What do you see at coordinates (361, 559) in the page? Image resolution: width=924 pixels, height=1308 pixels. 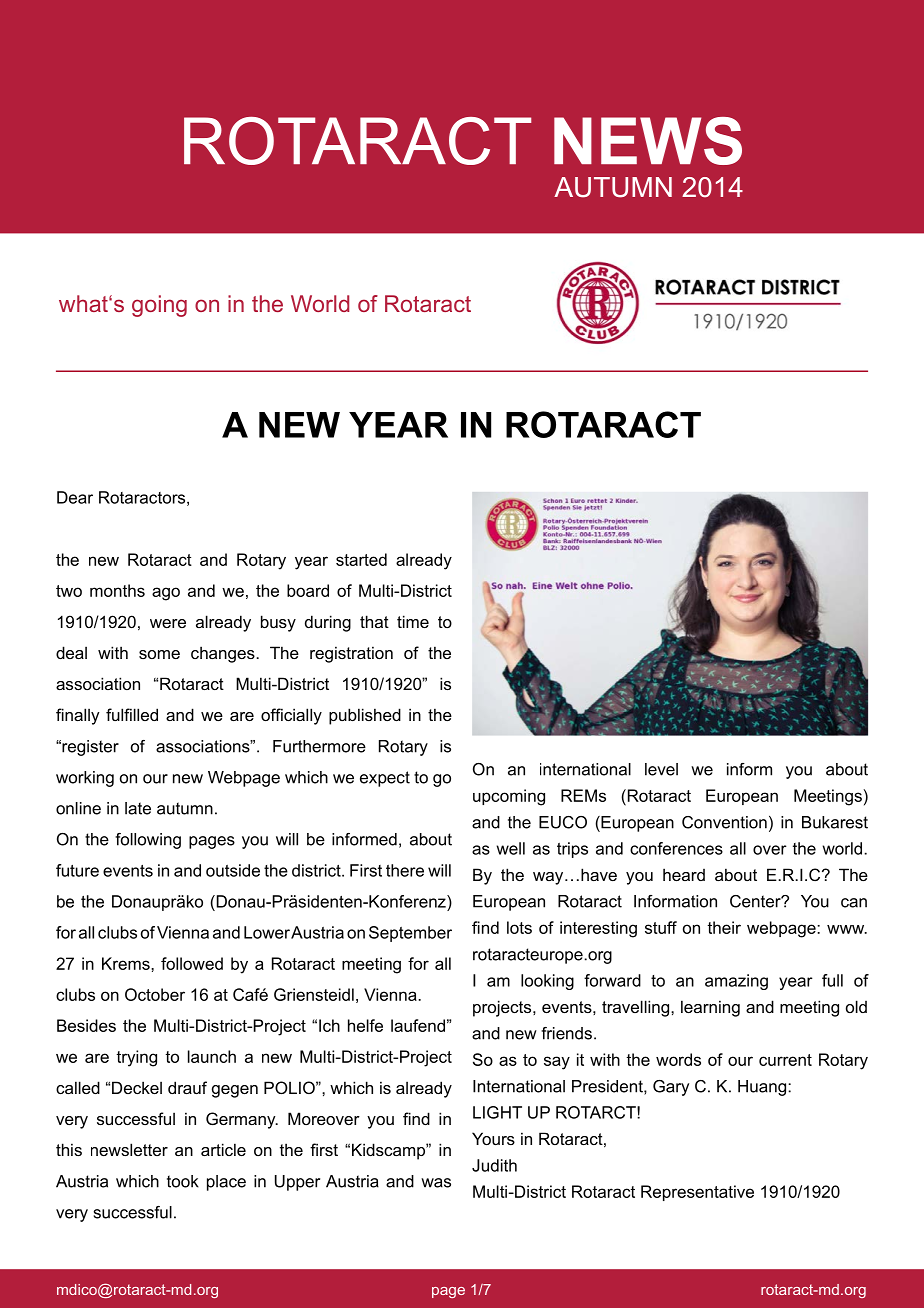 I see `started` at bounding box center [361, 559].
